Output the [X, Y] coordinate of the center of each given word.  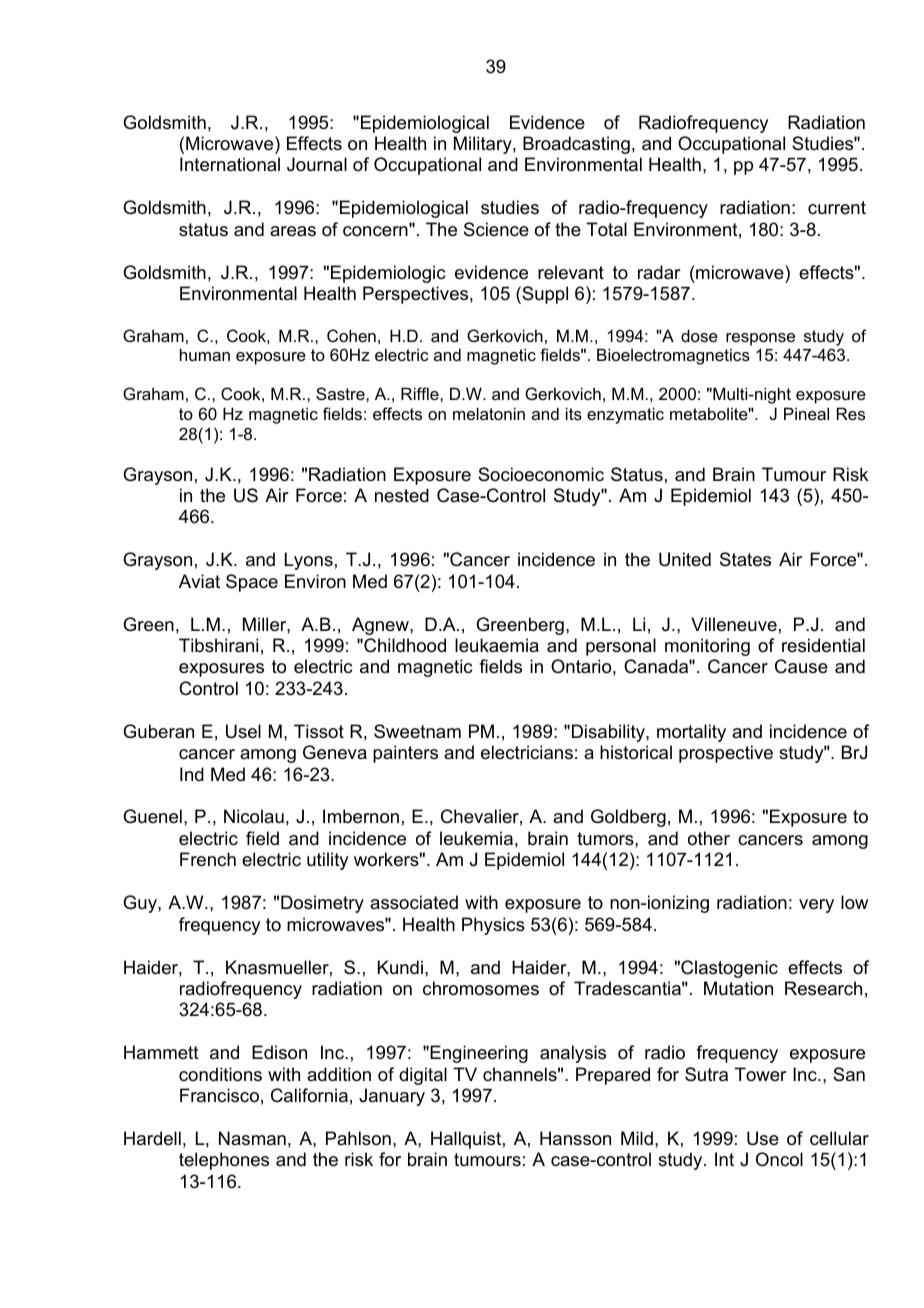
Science [496, 229]
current [837, 207]
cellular [839, 1138]
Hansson [575, 1138]
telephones [224, 1161]
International [230, 164]
